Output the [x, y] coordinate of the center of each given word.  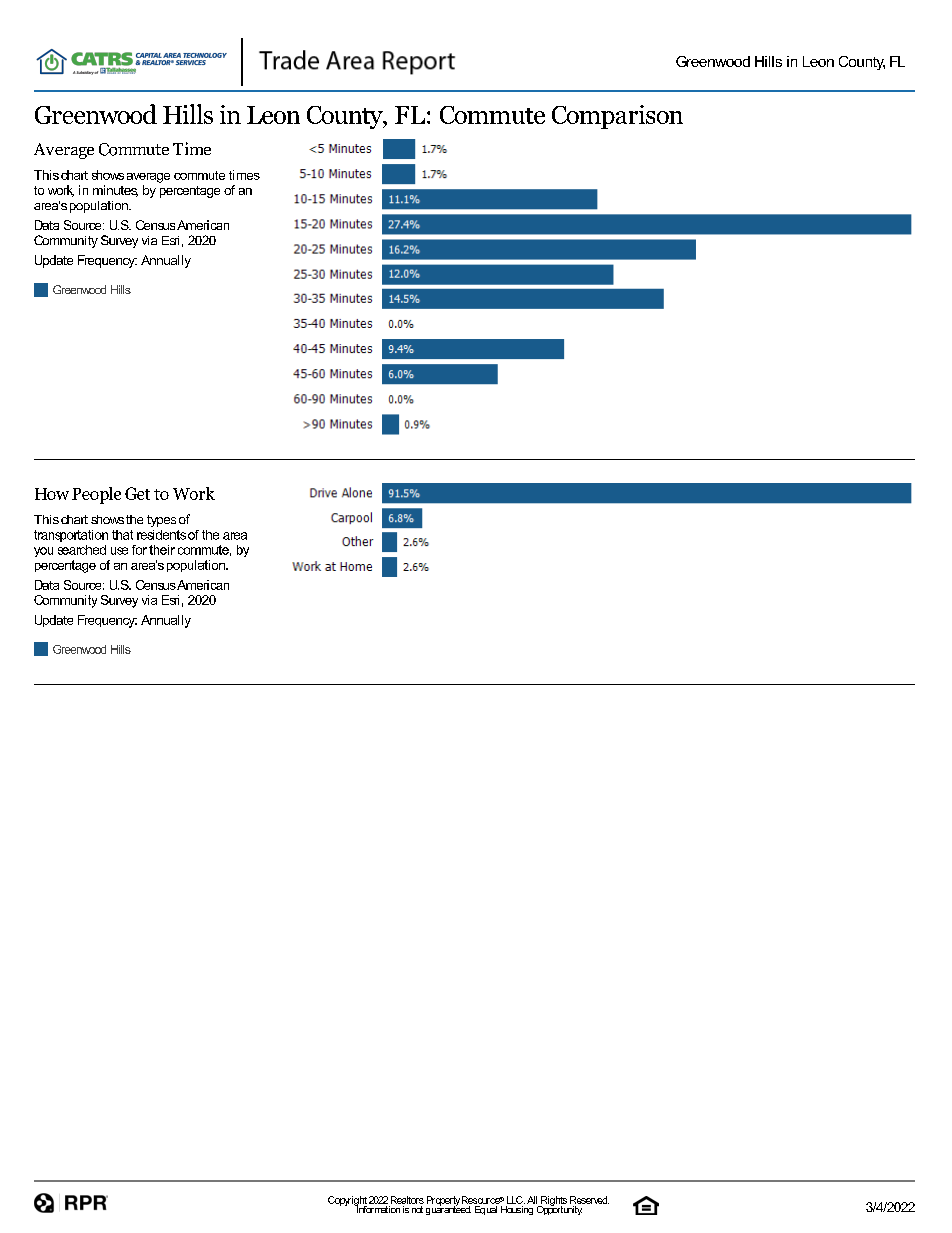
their [162, 550]
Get [137, 493]
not [416, 1208]
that [122, 535]
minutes [115, 191]
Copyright [347, 1202]
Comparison [617, 117]
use [119, 551]
